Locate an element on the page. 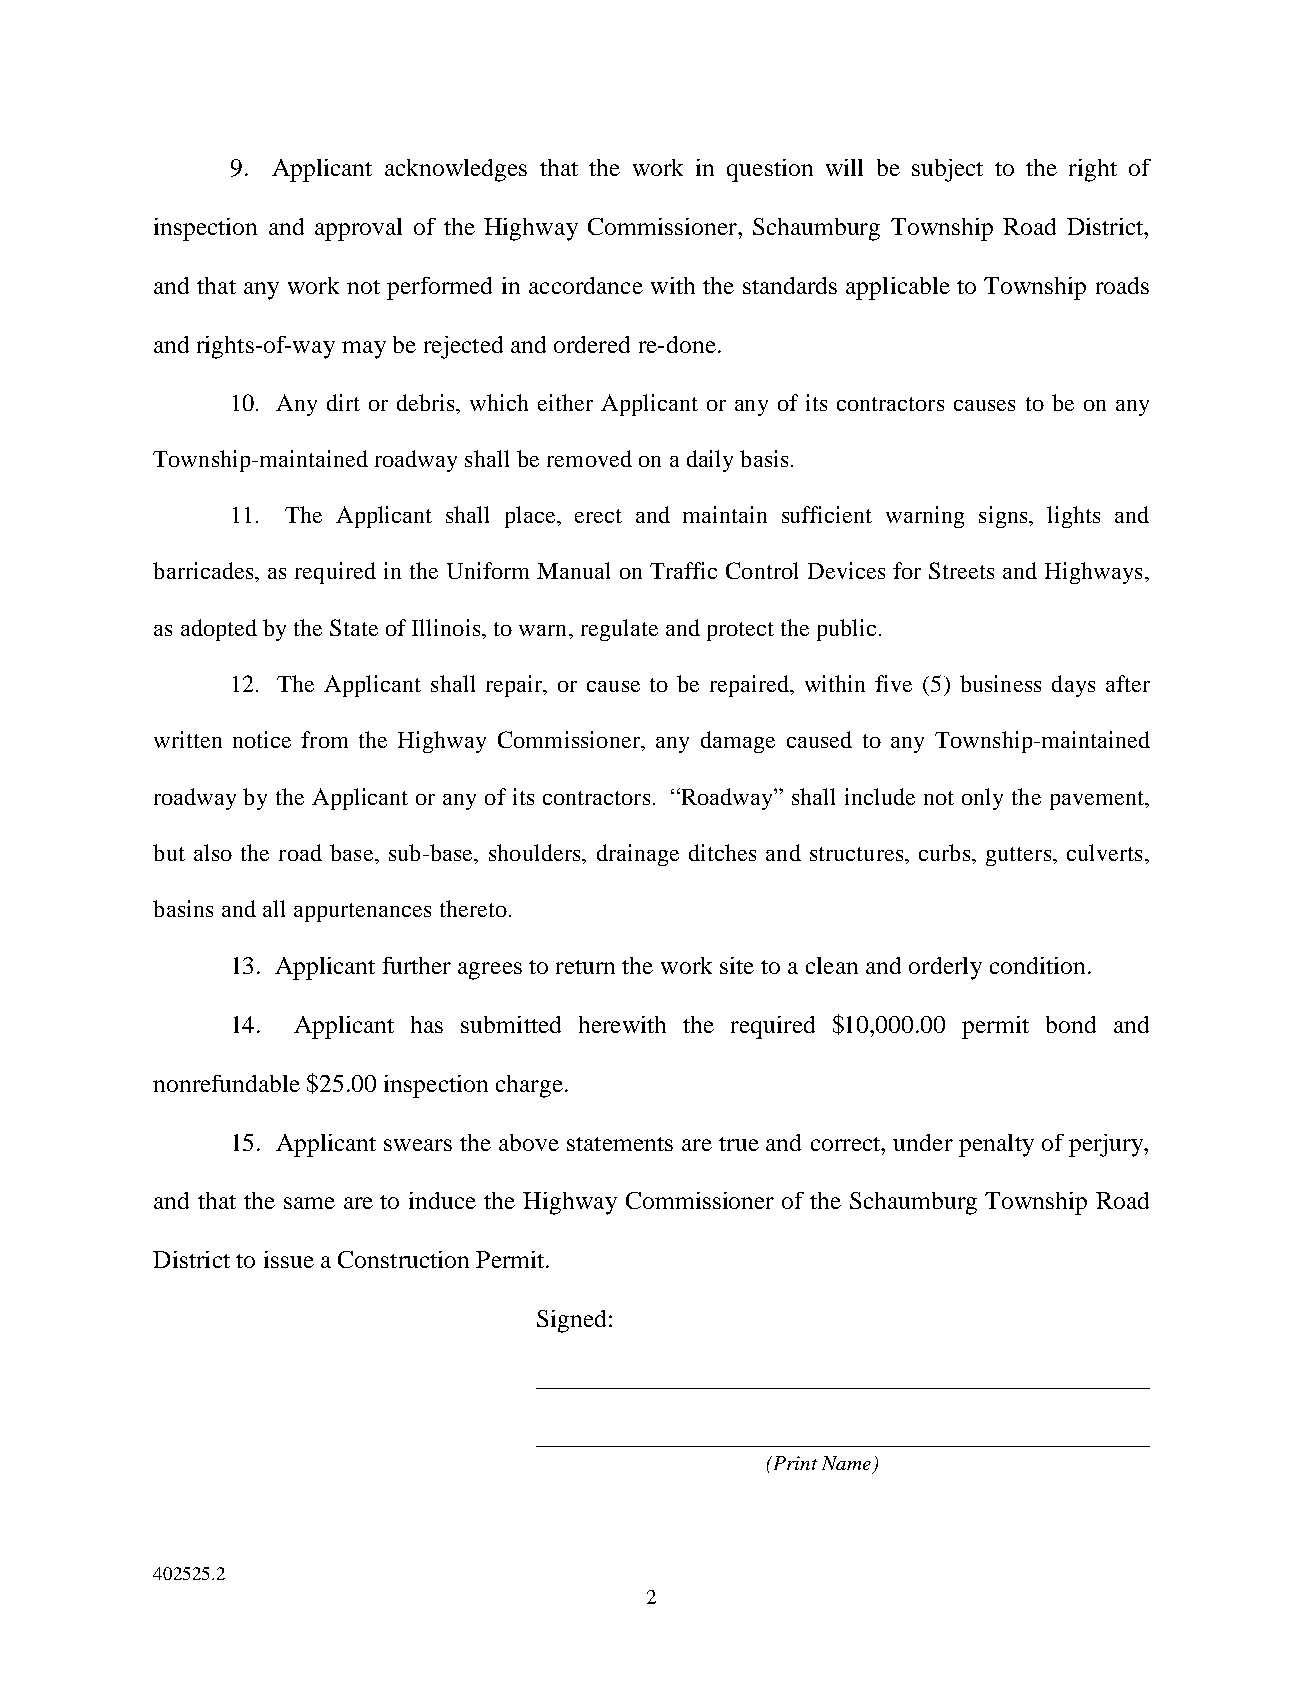  penalty is located at coordinates (996, 1145).
